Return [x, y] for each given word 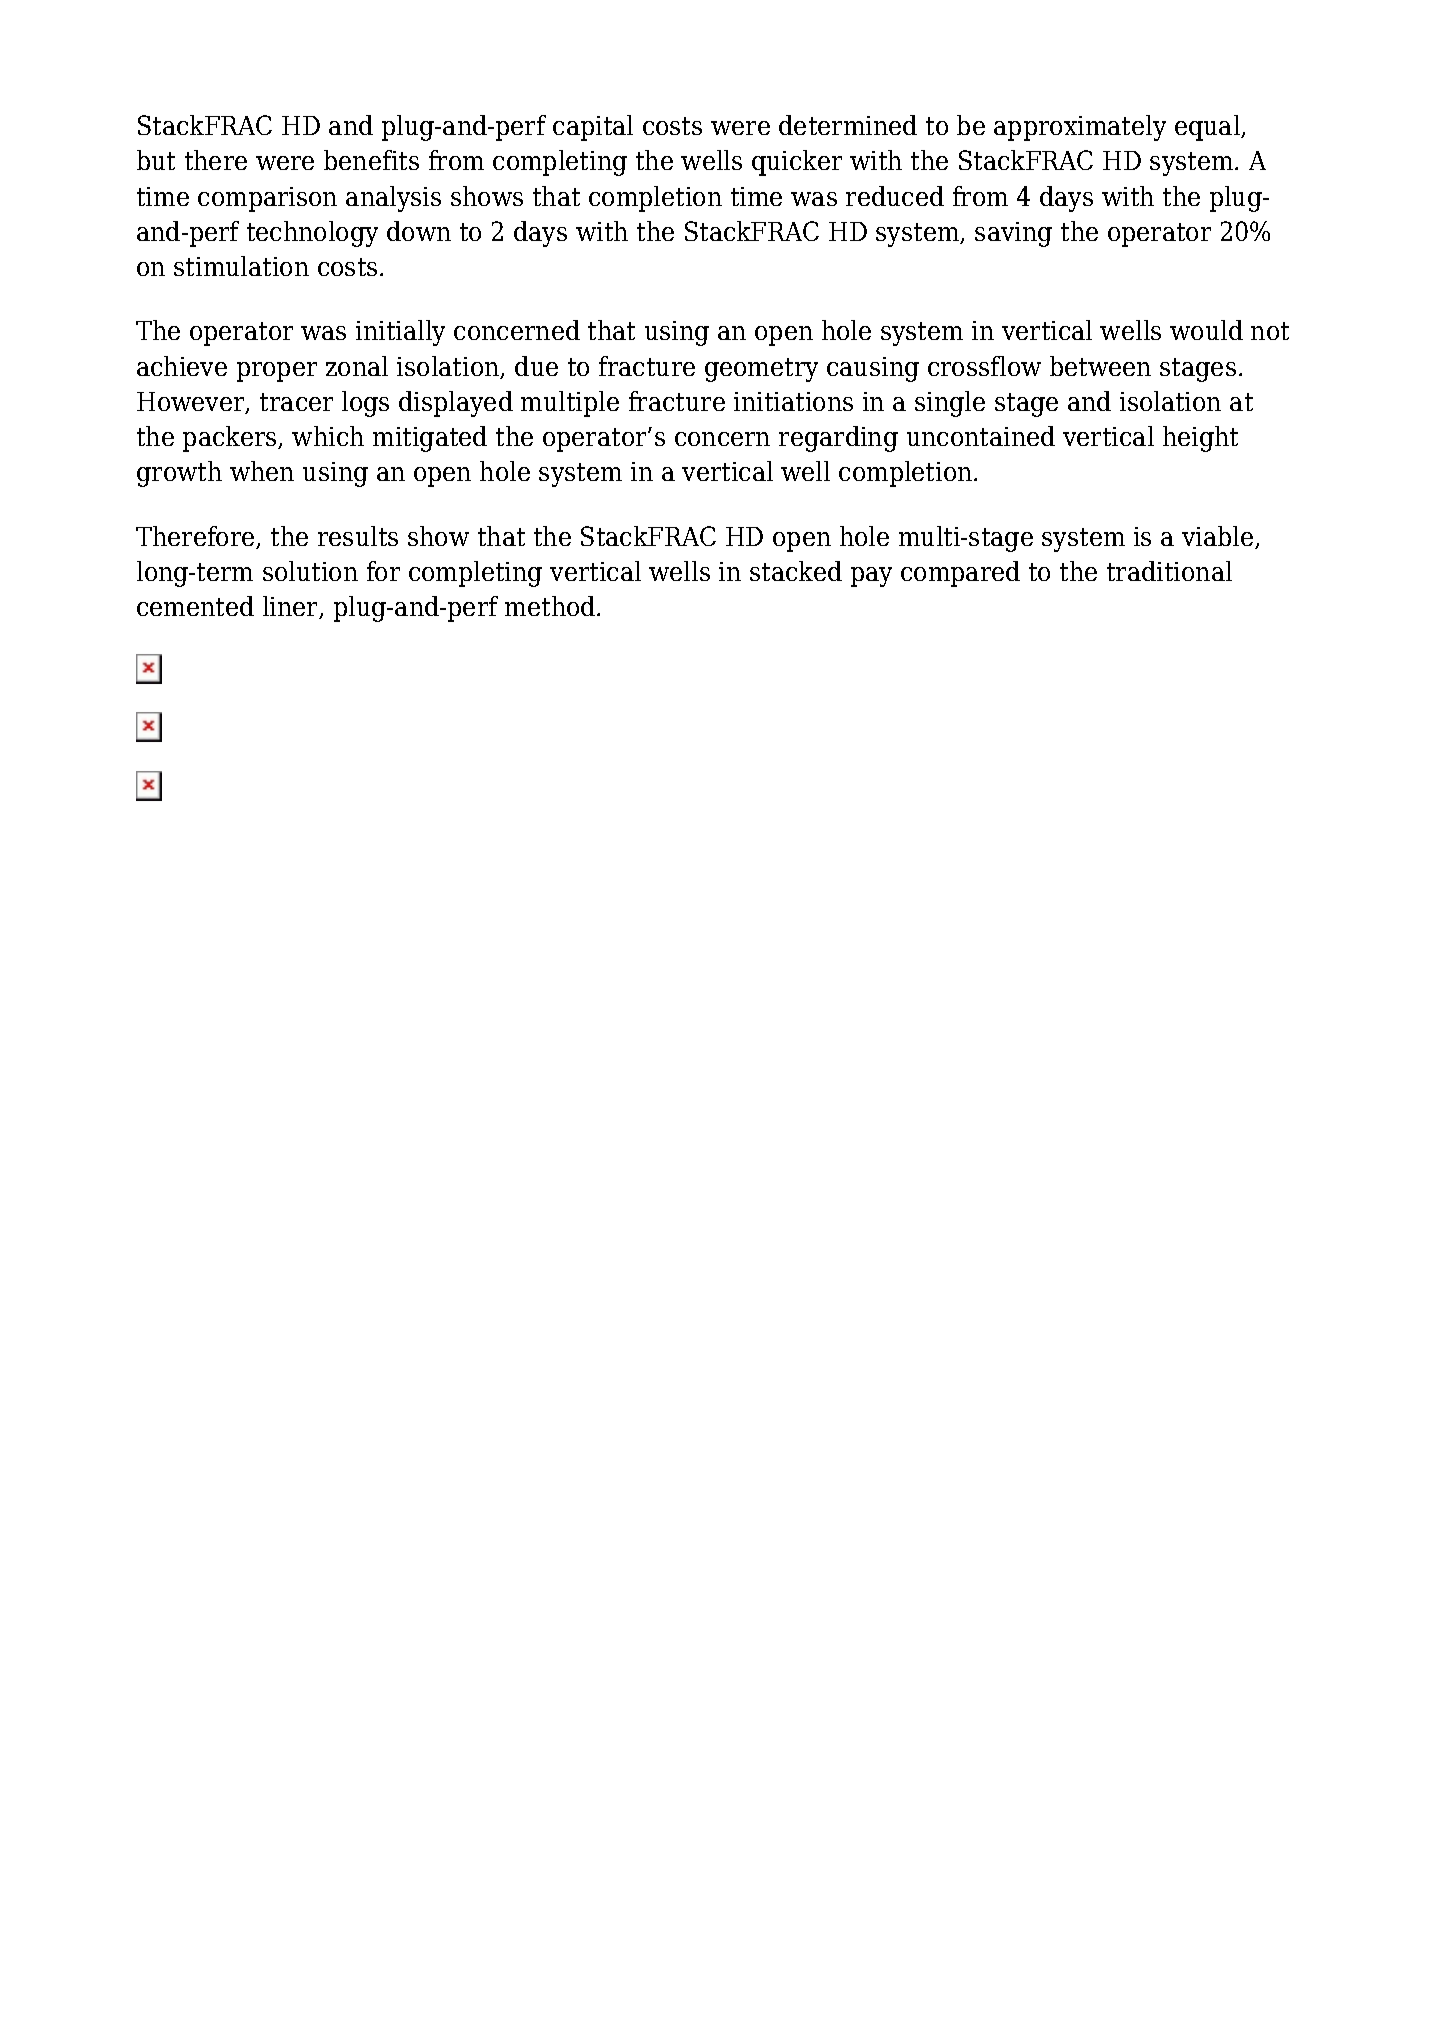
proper [277, 372]
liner [292, 607]
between [1100, 366]
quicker [797, 163]
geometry [761, 370]
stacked [796, 571]
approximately [1080, 128]
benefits [371, 160]
